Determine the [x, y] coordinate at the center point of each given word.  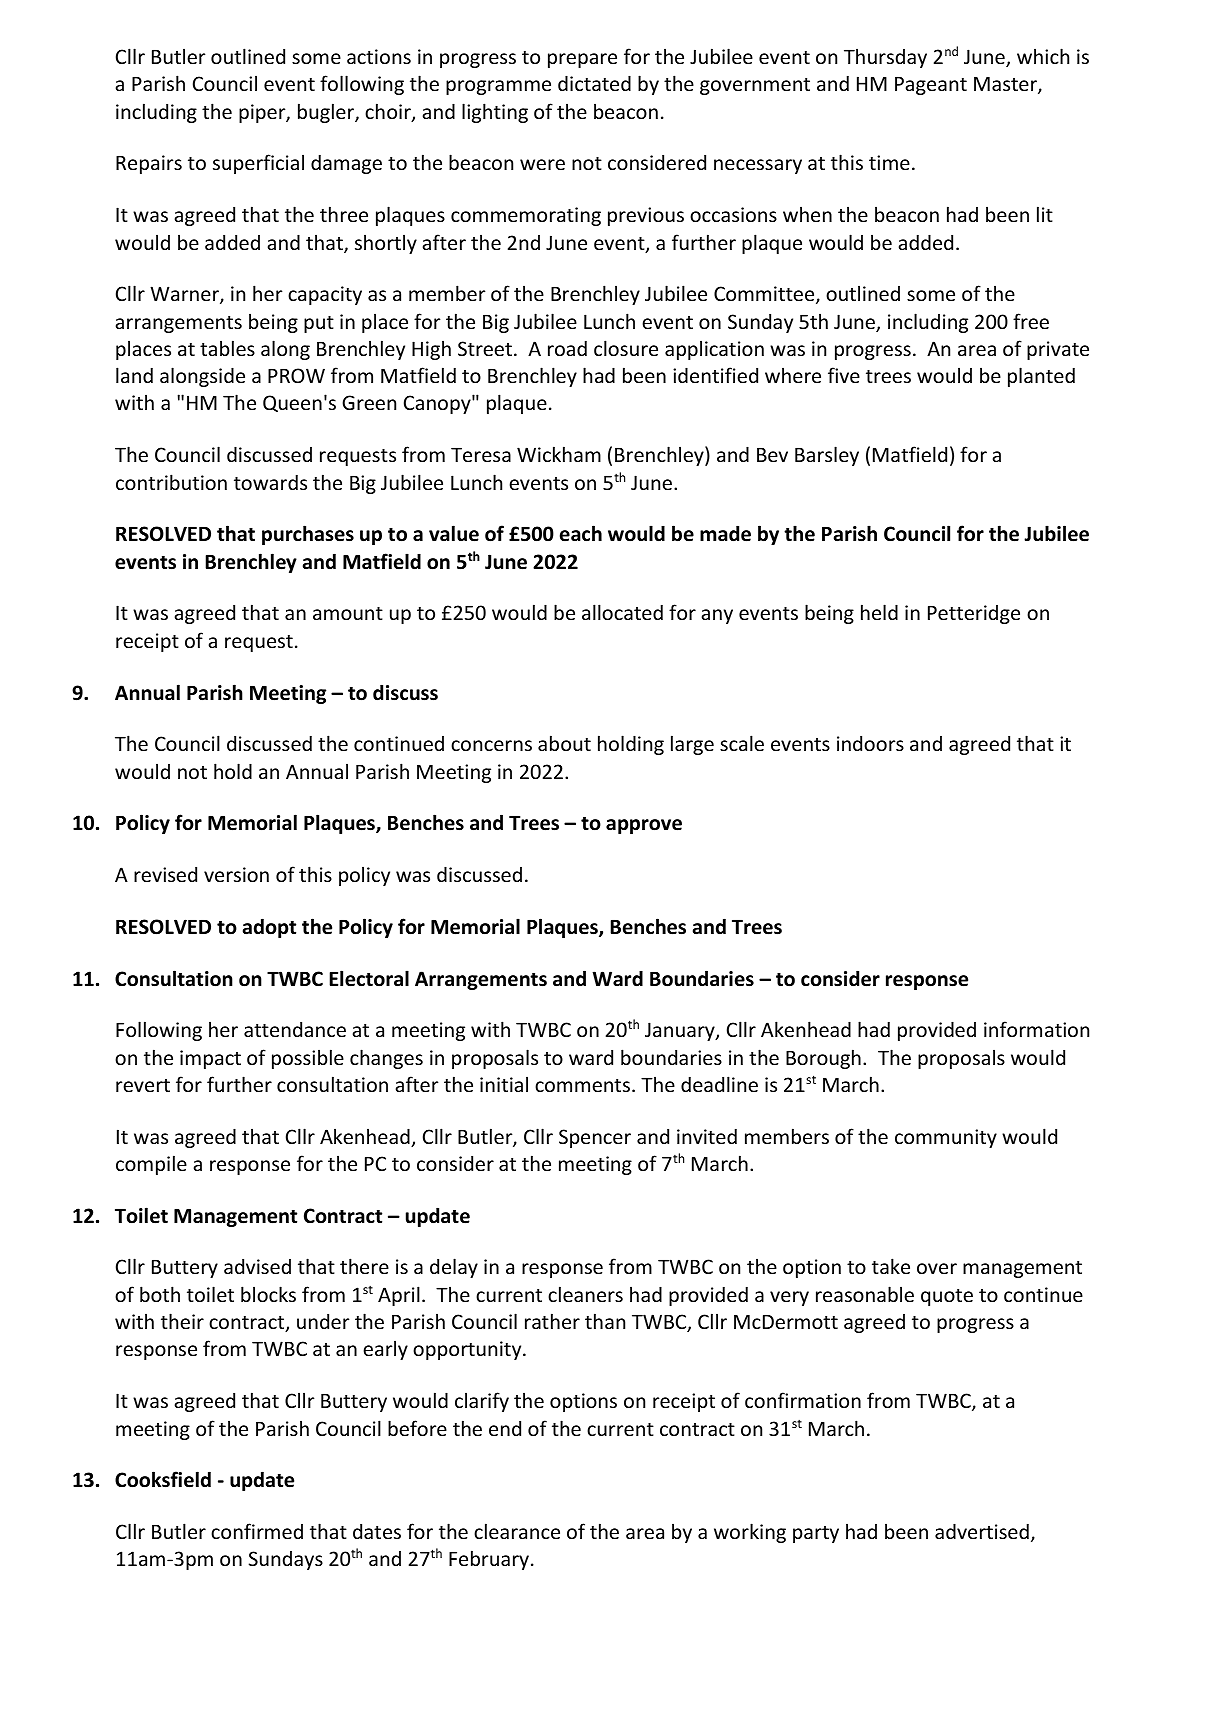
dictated [594, 83]
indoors [870, 743]
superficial [258, 164]
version [236, 874]
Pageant [931, 85]
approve [644, 826]
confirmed [257, 1531]
